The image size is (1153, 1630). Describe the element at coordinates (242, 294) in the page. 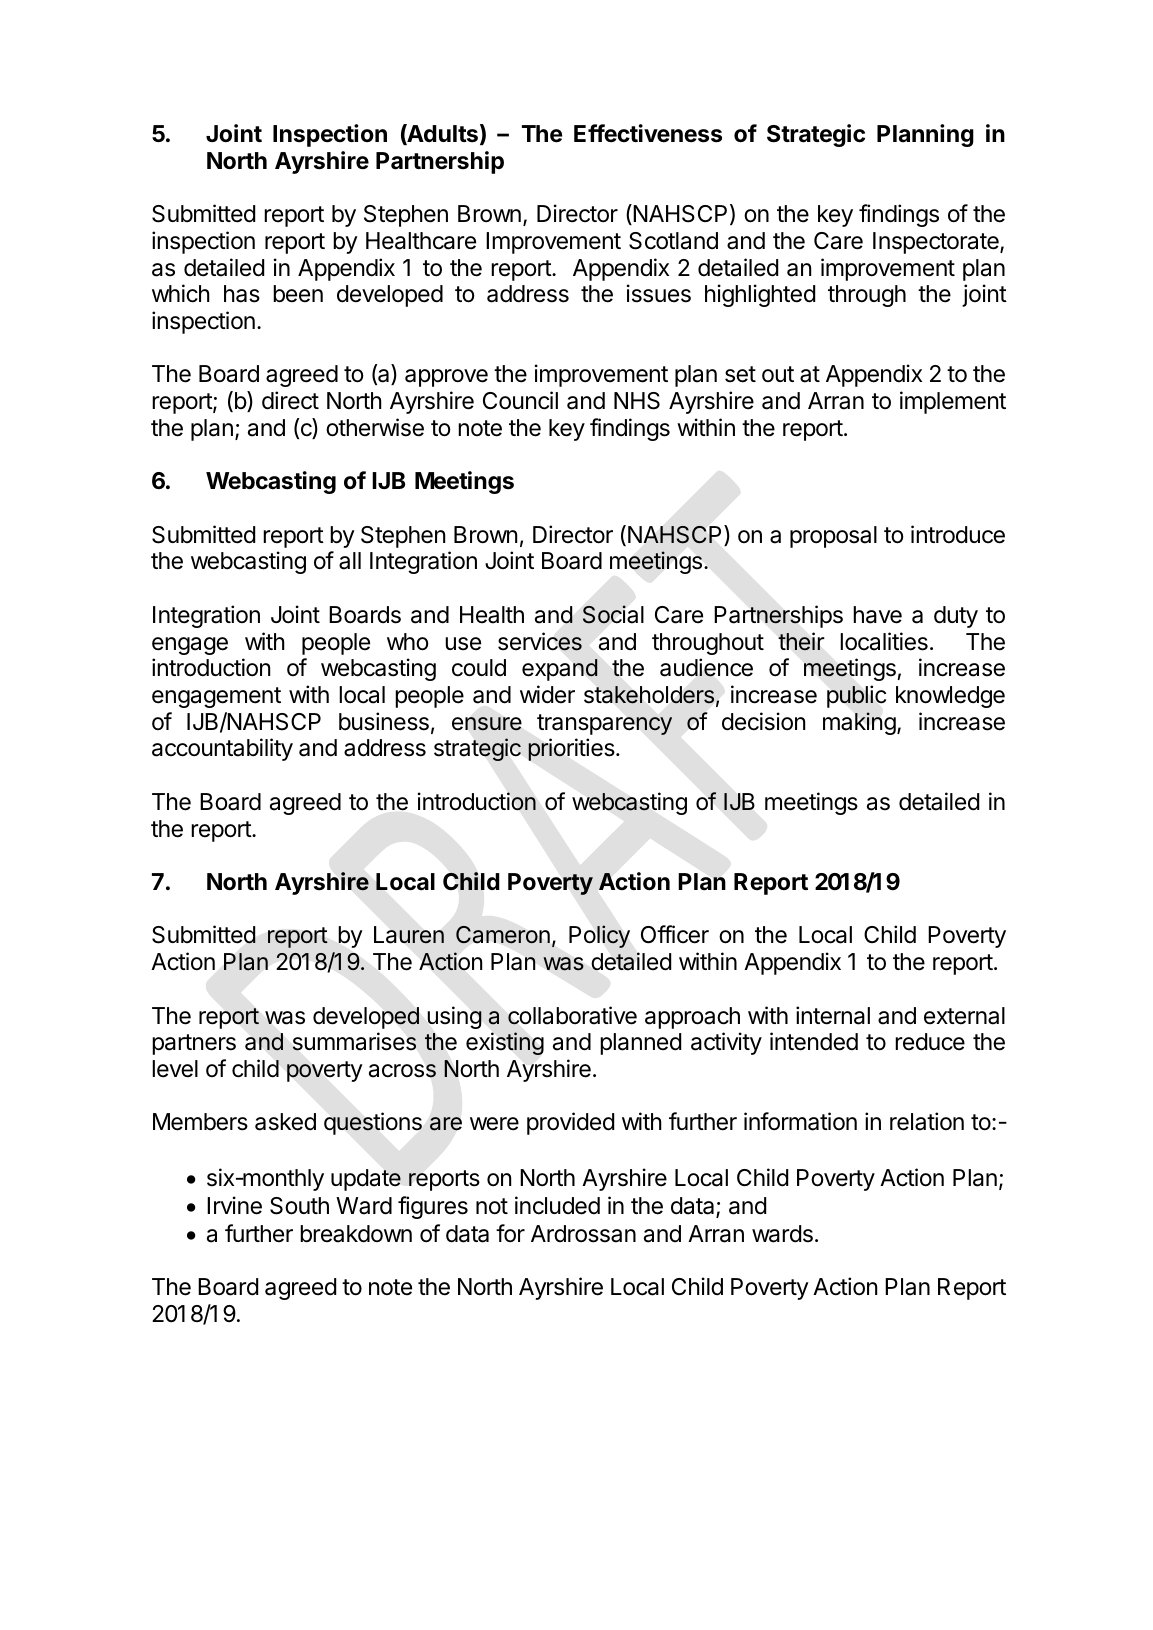

I see `has` at that location.
